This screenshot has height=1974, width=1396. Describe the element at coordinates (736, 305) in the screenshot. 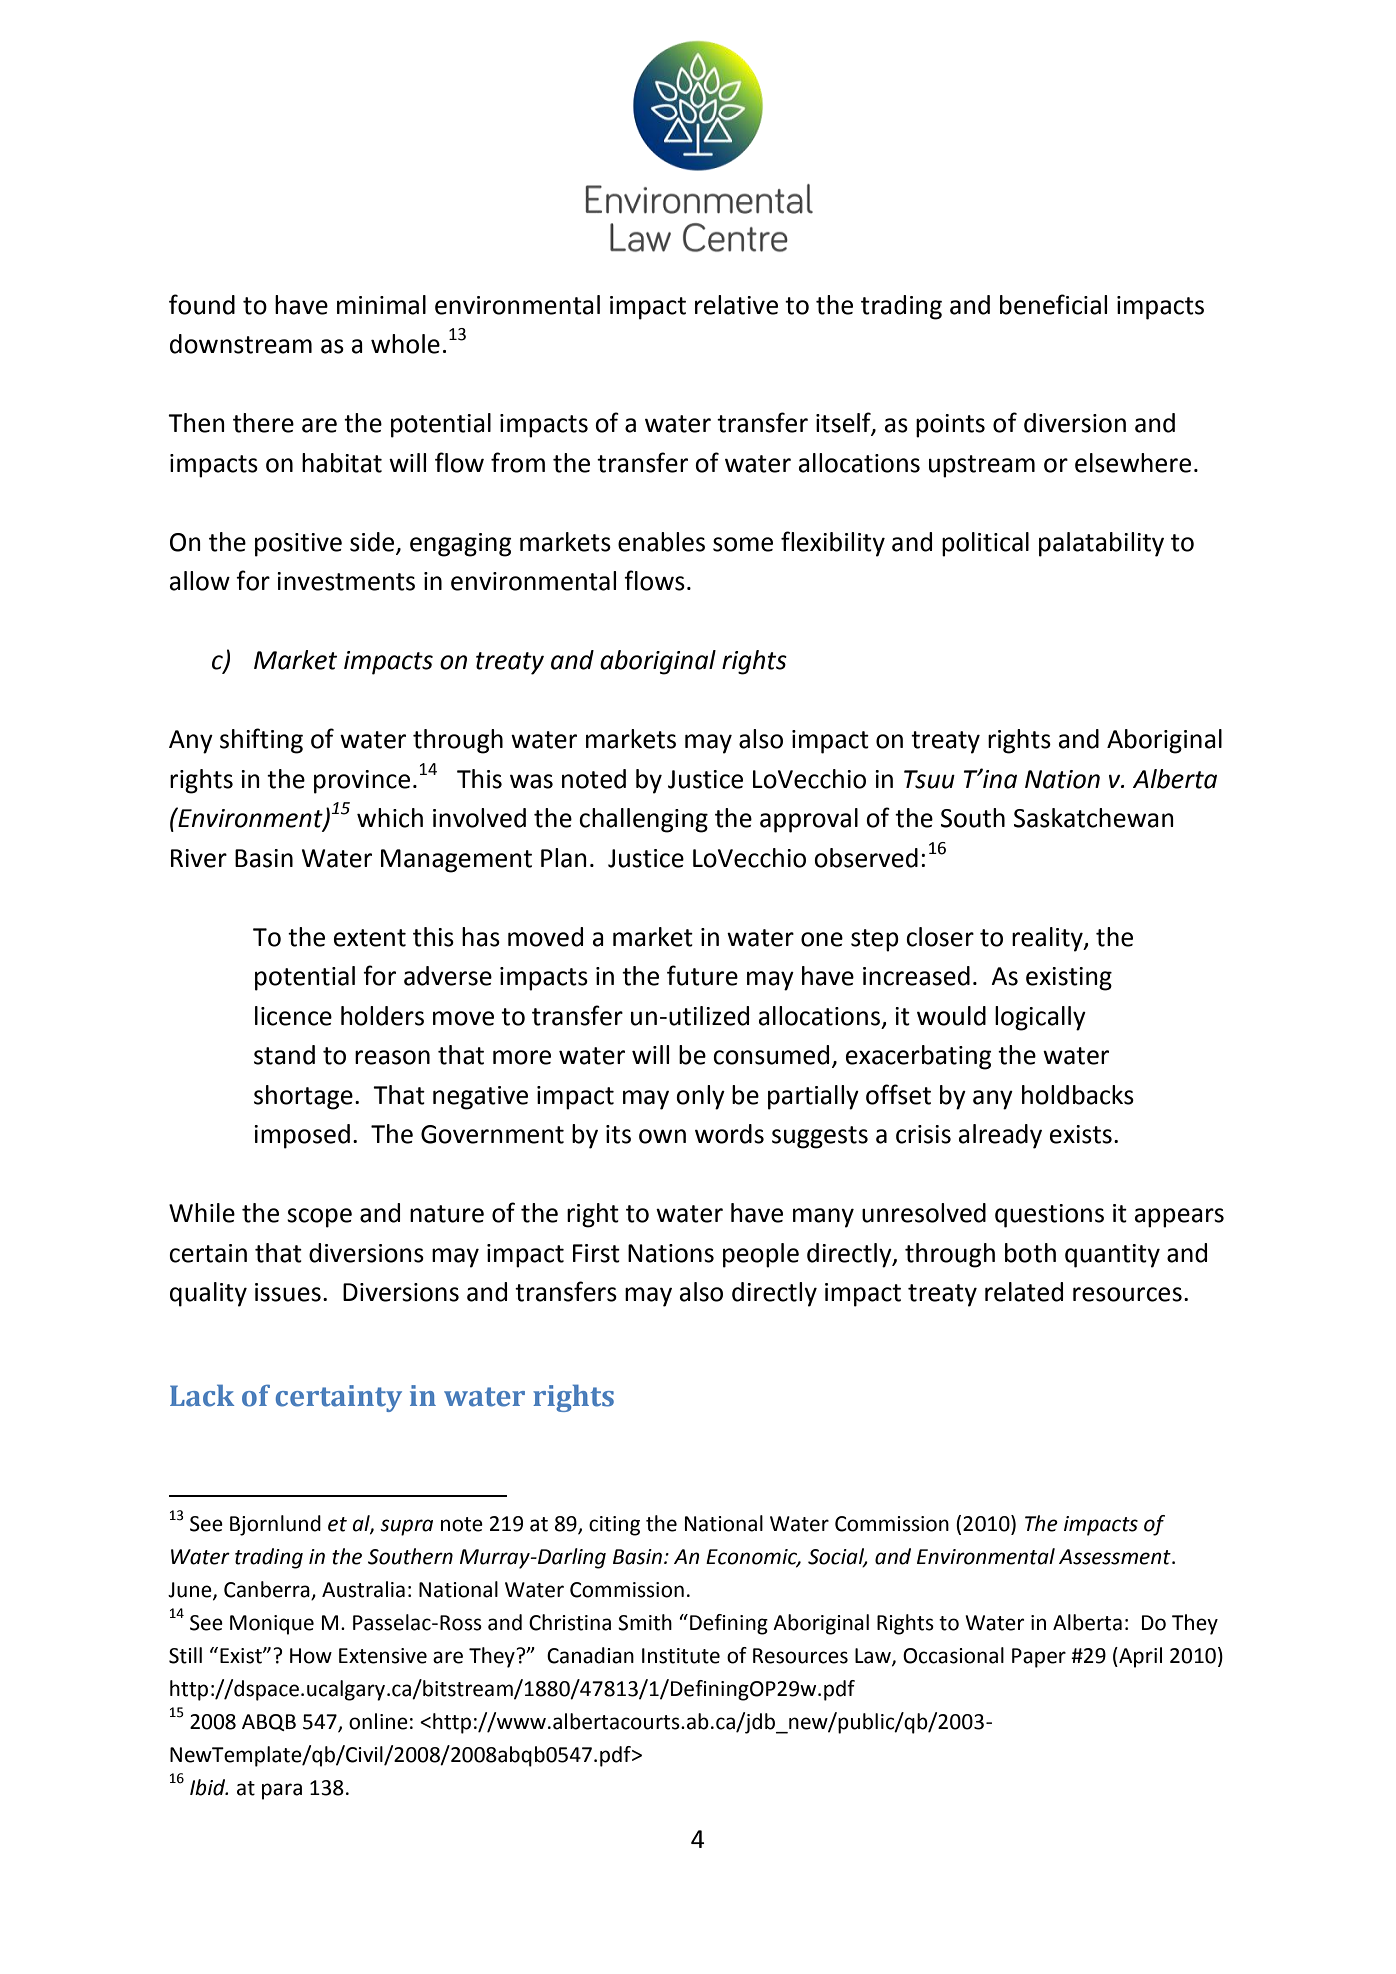

I see `relative` at that location.
